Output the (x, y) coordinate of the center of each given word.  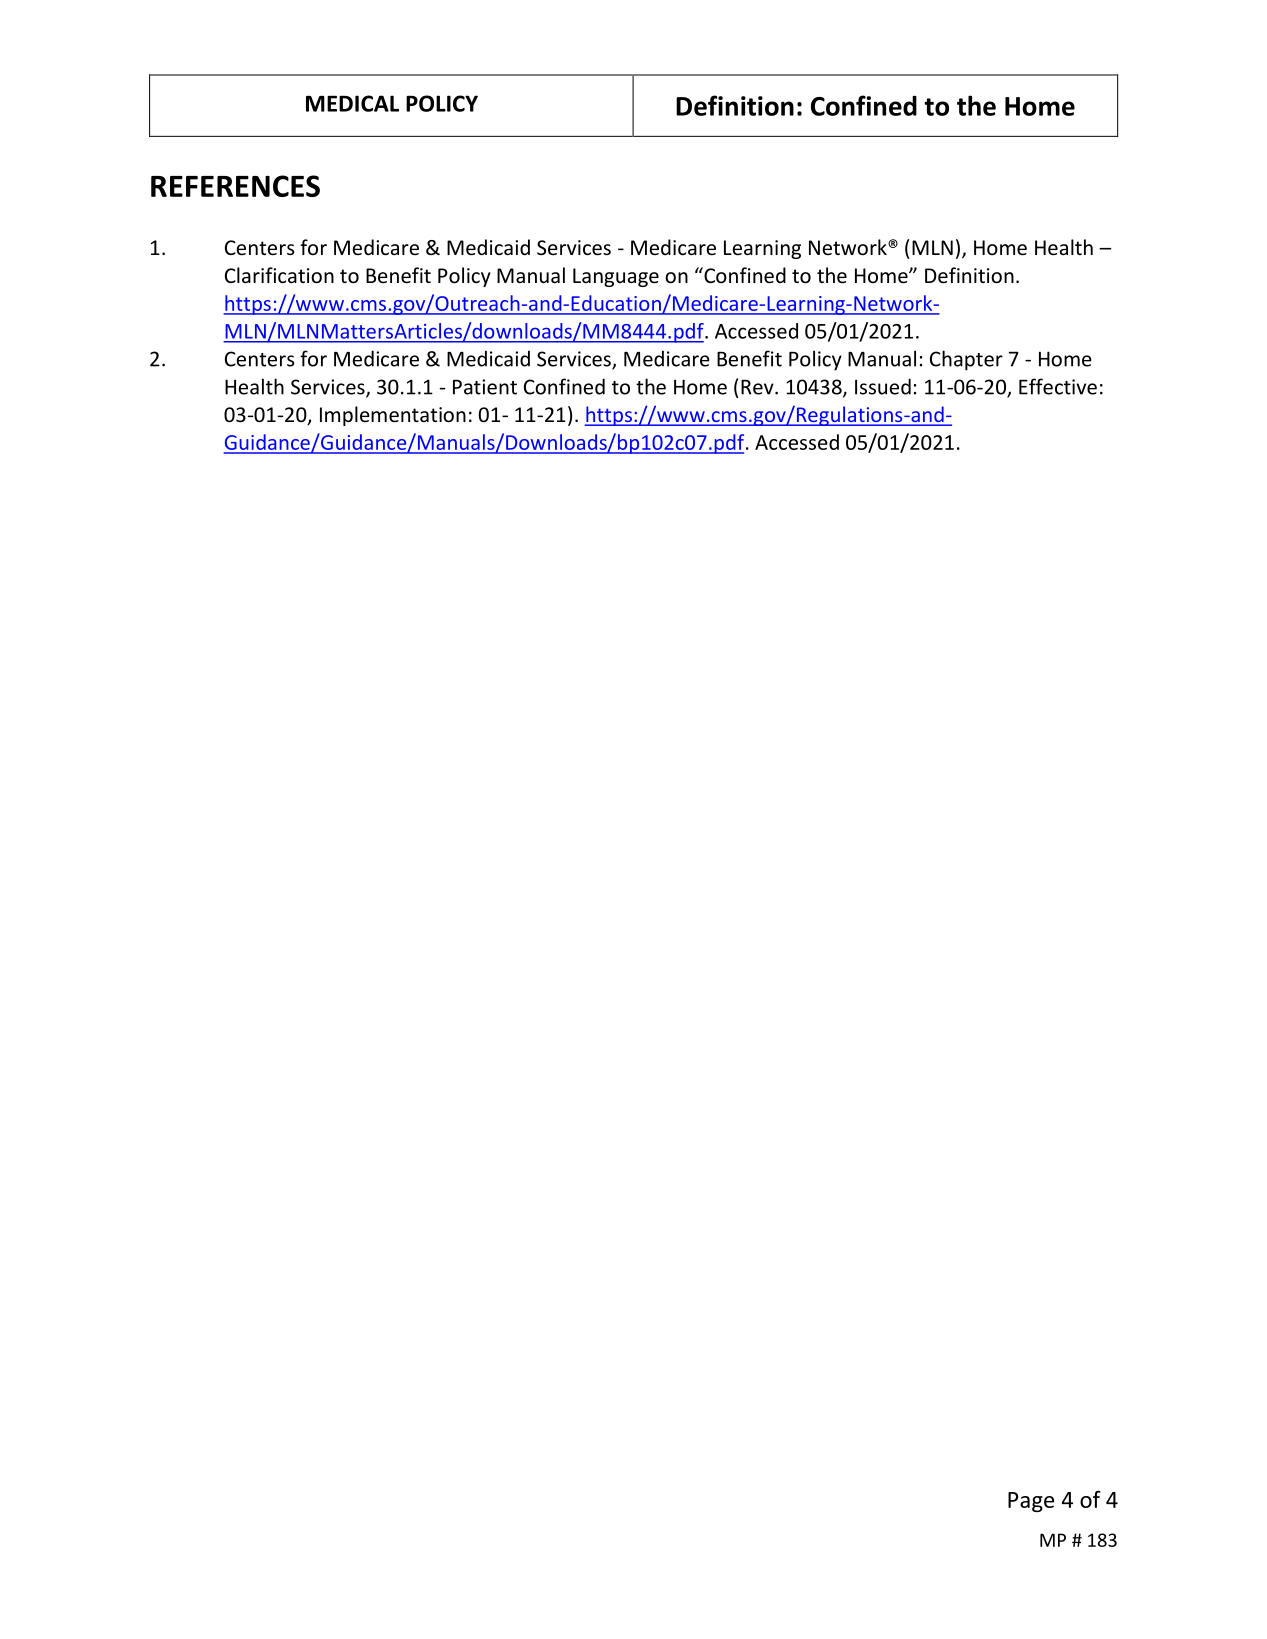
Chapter (966, 360)
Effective (1058, 386)
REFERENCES (235, 186)
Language (616, 277)
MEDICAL (352, 103)
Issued (883, 386)
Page (1031, 1502)
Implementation (393, 416)
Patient (485, 387)
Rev (758, 387)
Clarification (279, 275)
